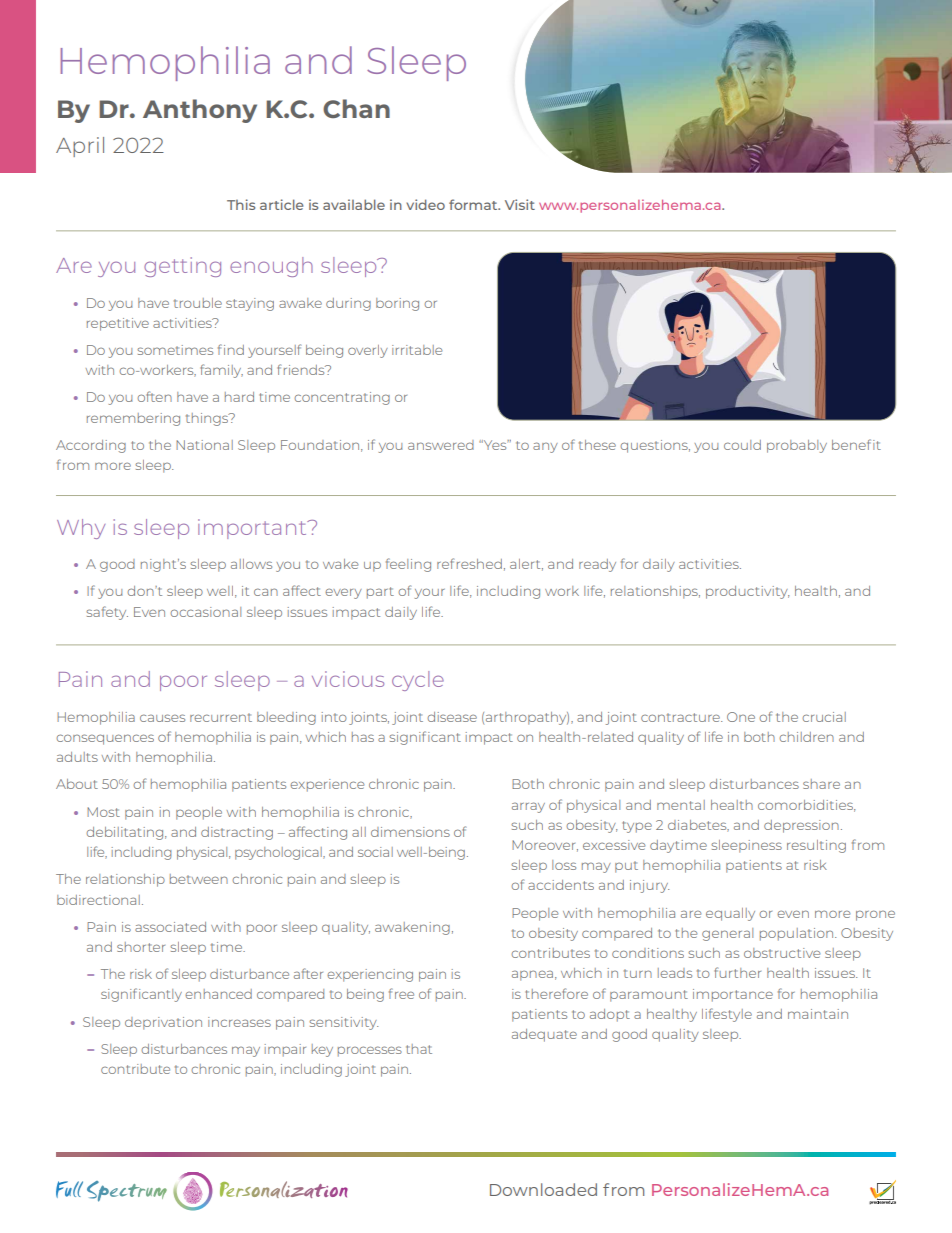  Describe the element at coordinates (747, 592) in the document. I see `productivity` at that location.
